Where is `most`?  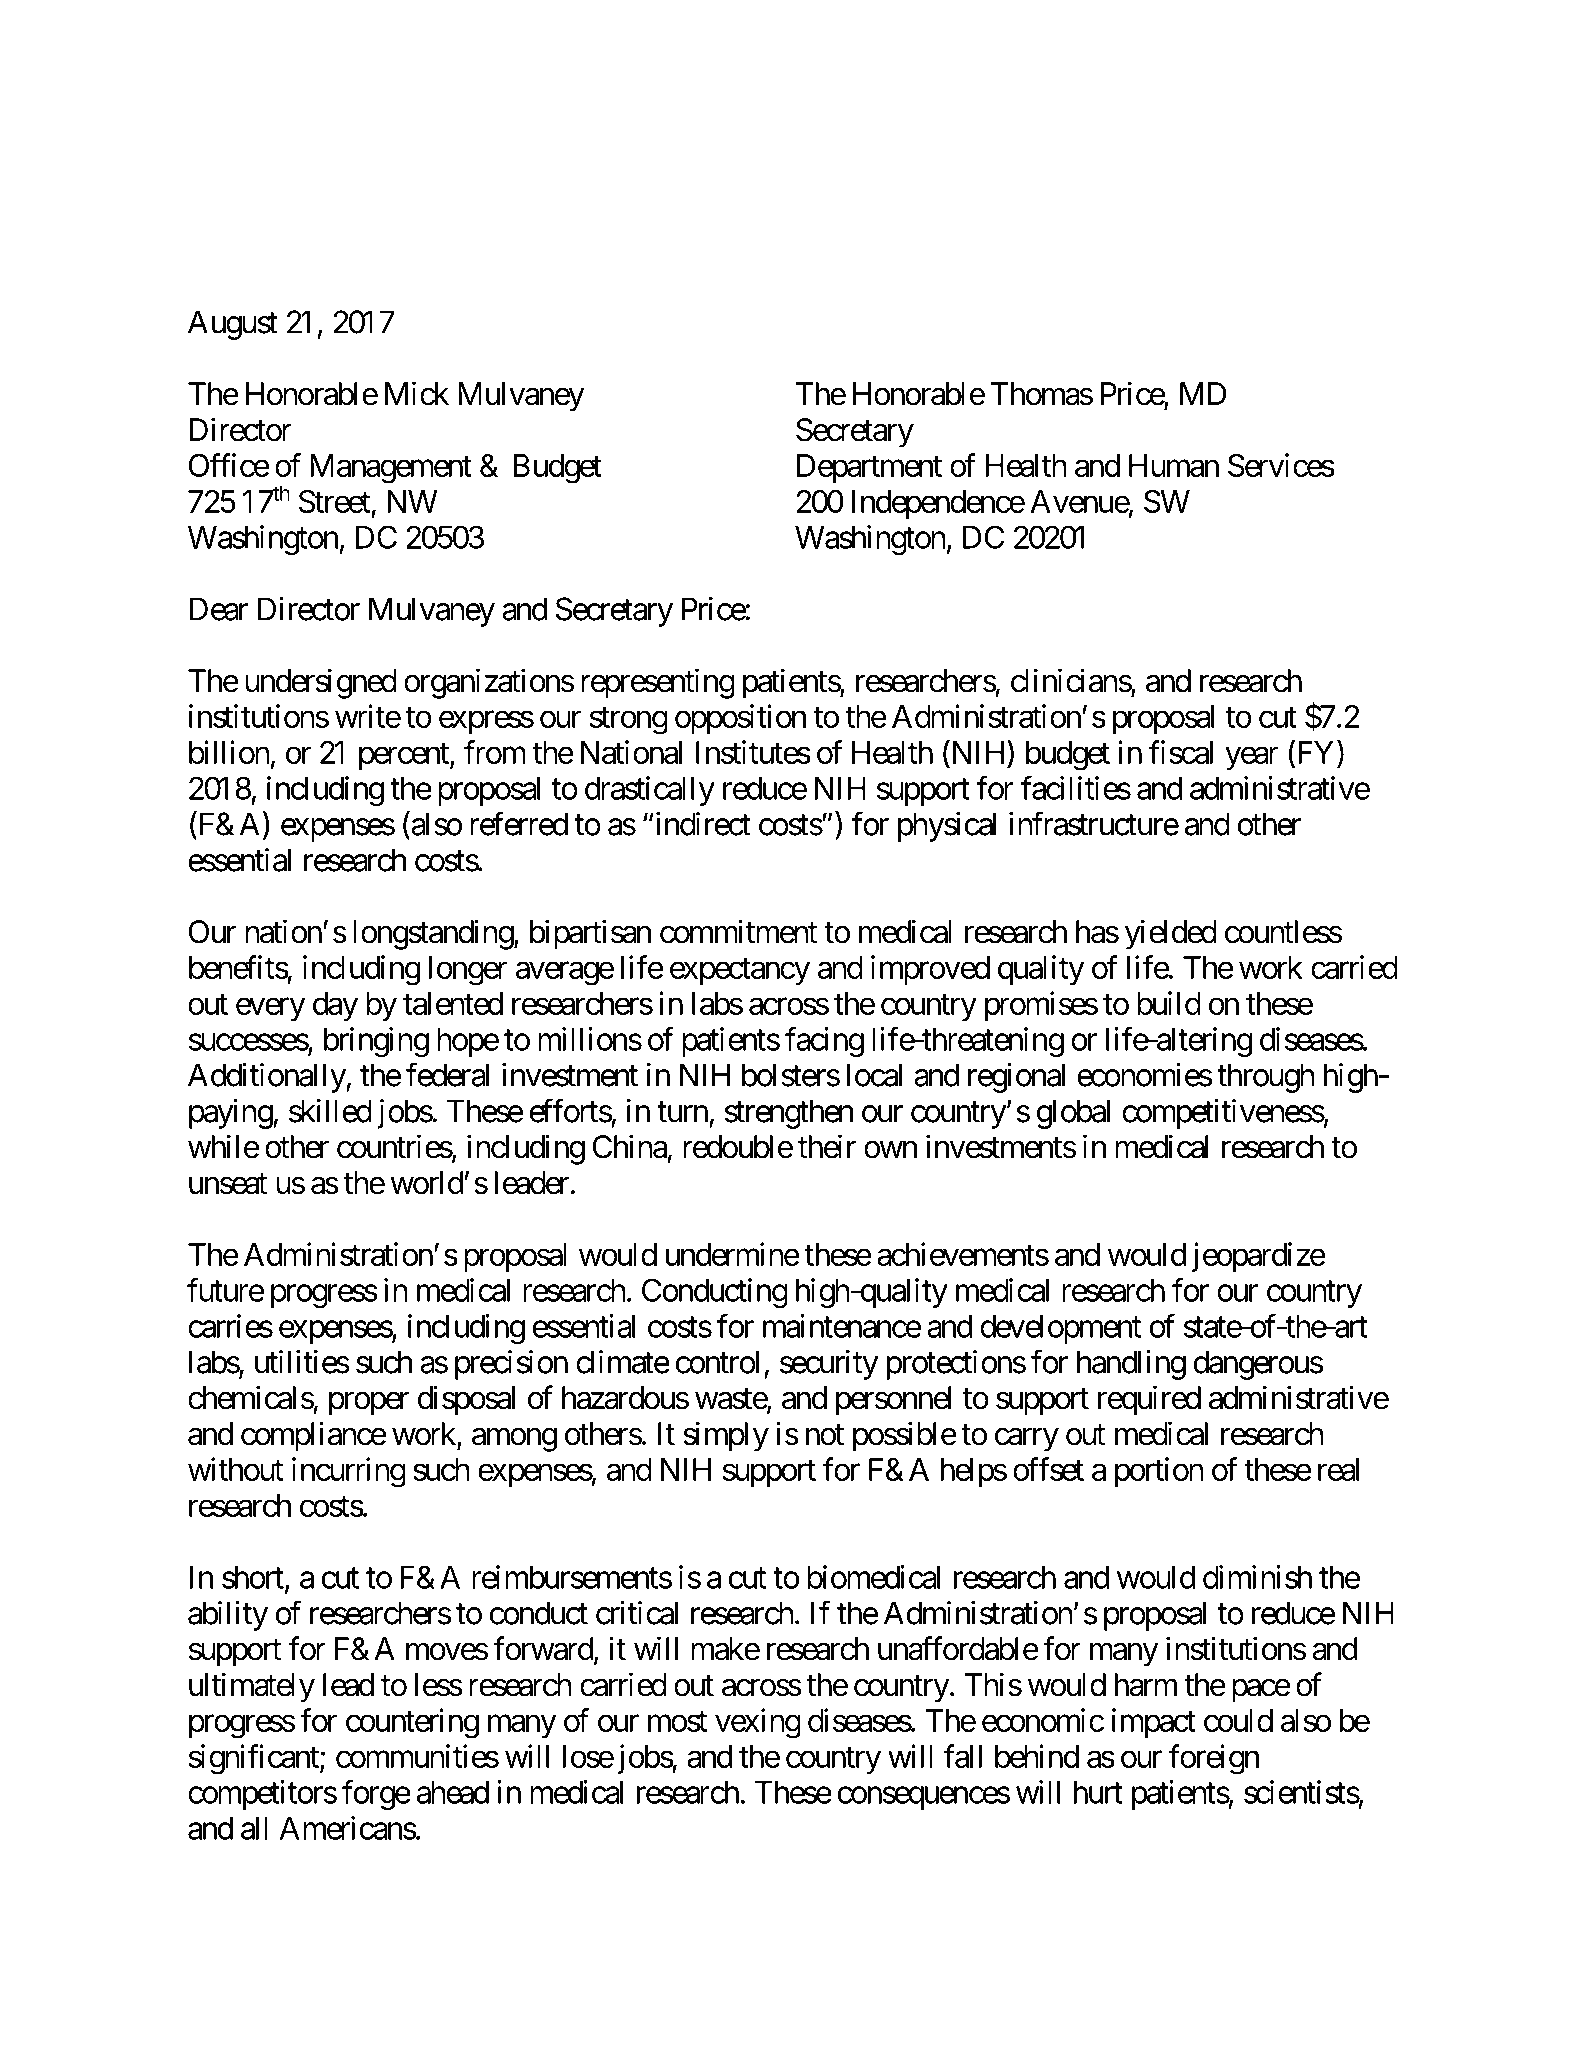
most is located at coordinates (677, 1721).
